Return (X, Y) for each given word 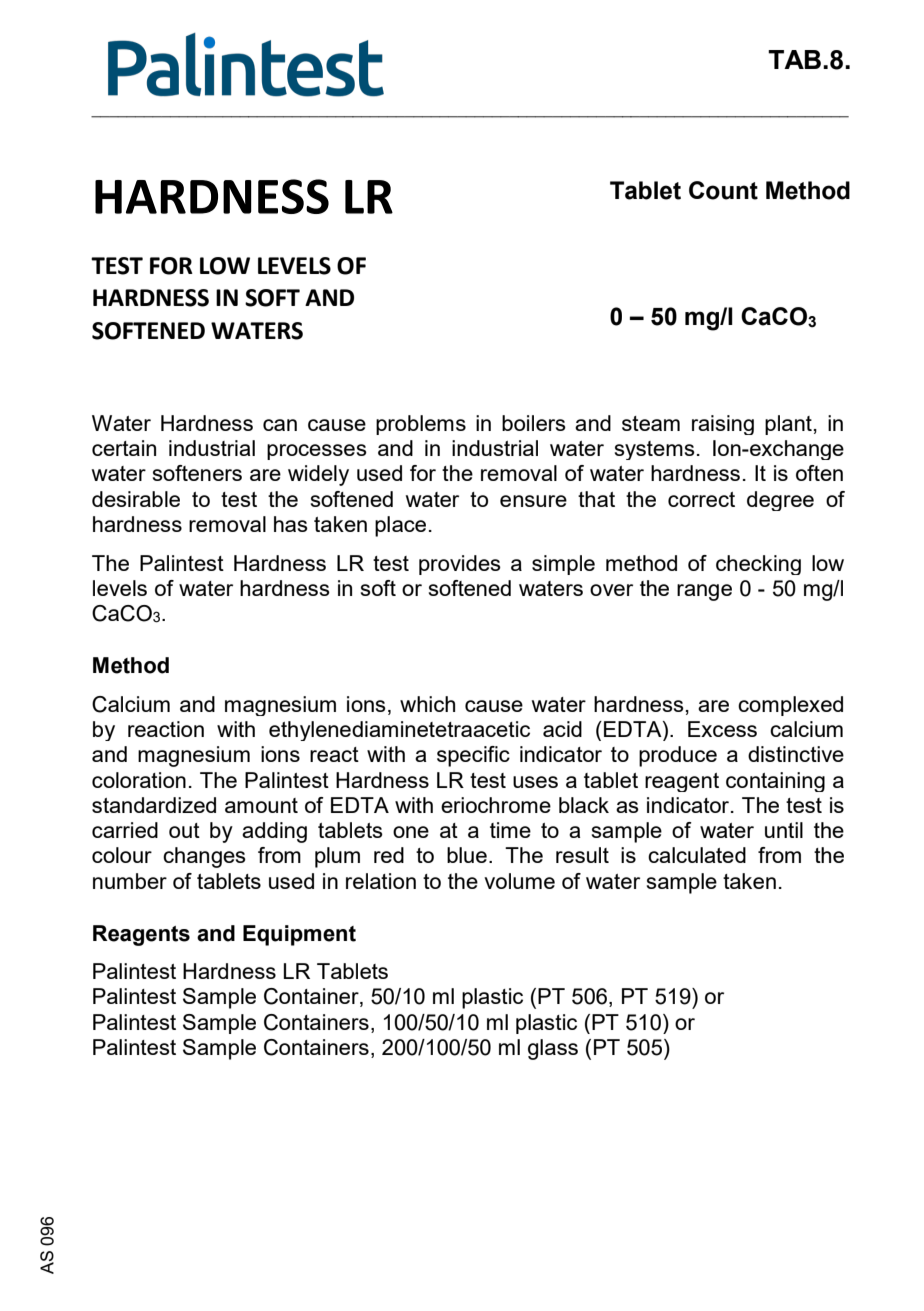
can (280, 425)
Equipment (299, 935)
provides (460, 565)
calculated (697, 855)
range (704, 592)
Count (723, 190)
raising (723, 425)
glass (553, 1049)
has (291, 524)
